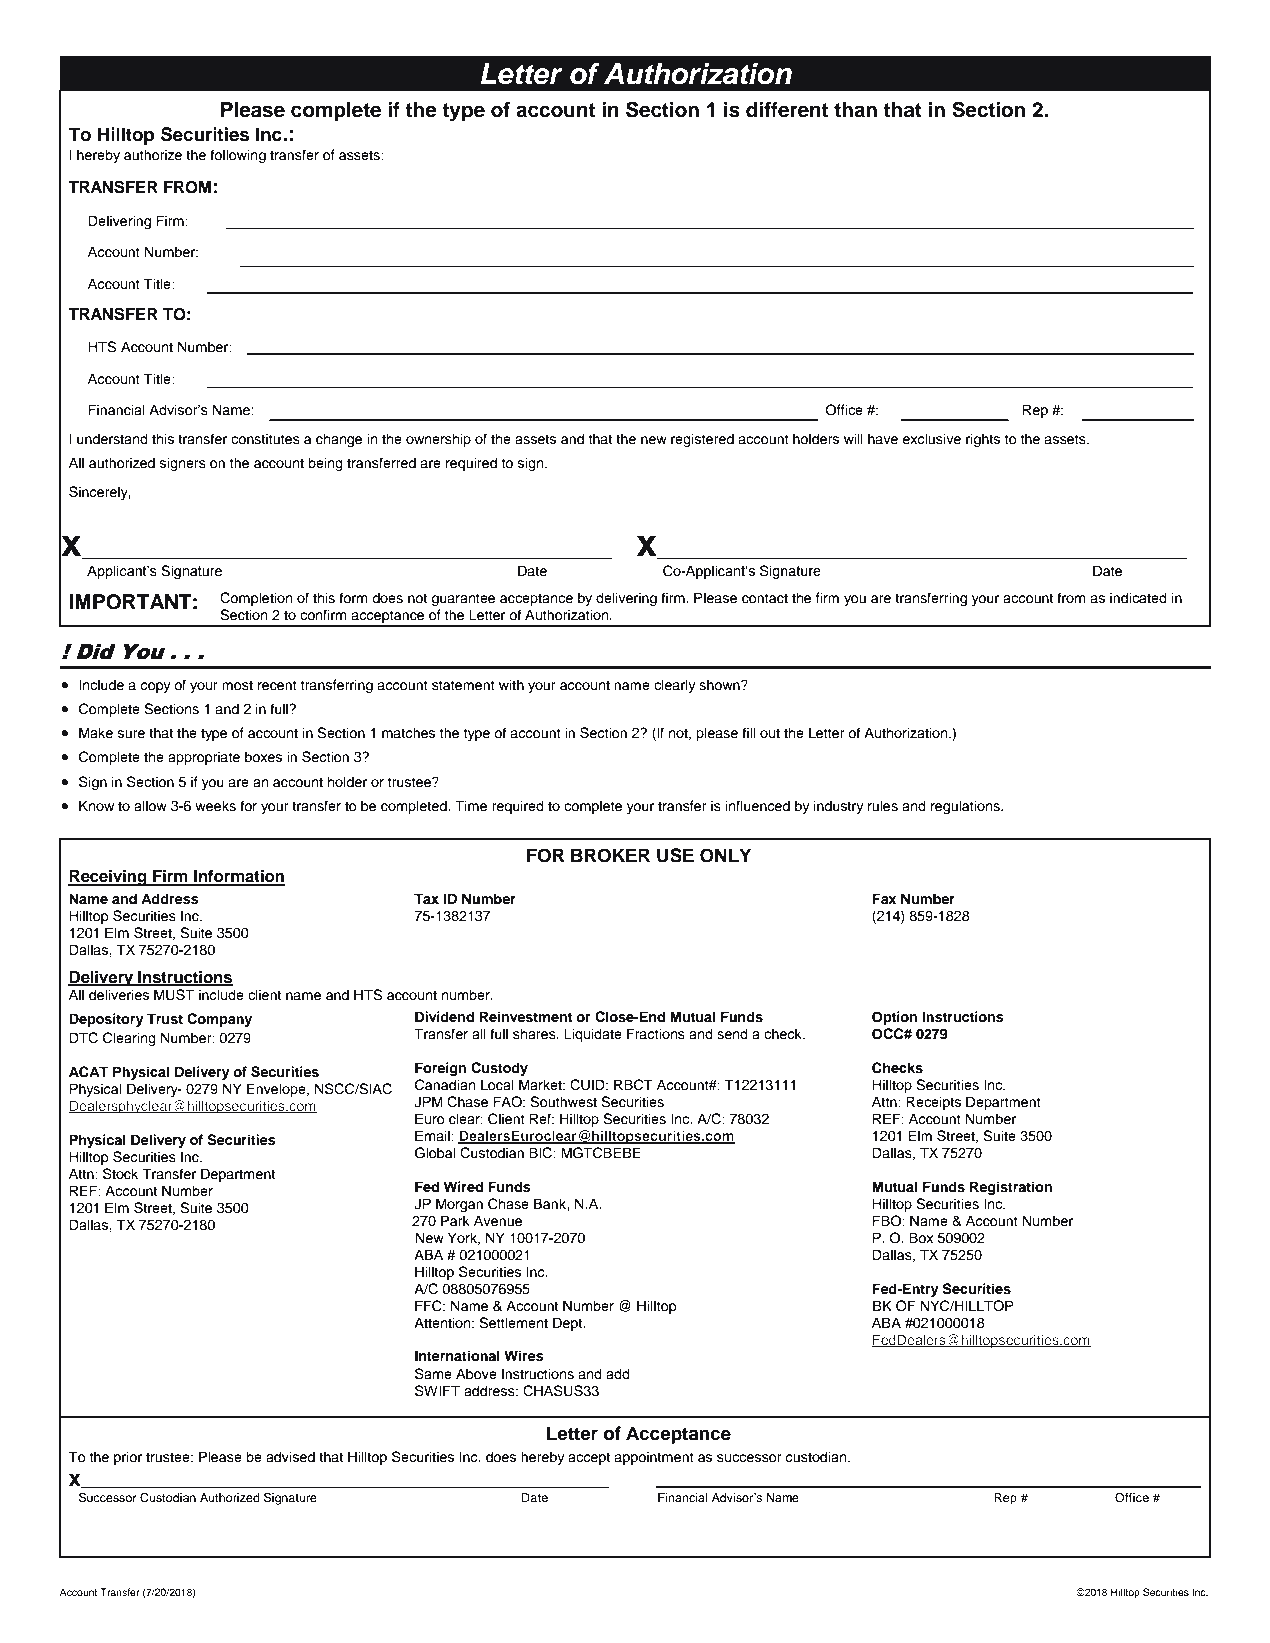 The width and height of the document is (1270, 1643). What do you see at coordinates (787, 110) in the document?
I see `different` at bounding box center [787, 110].
